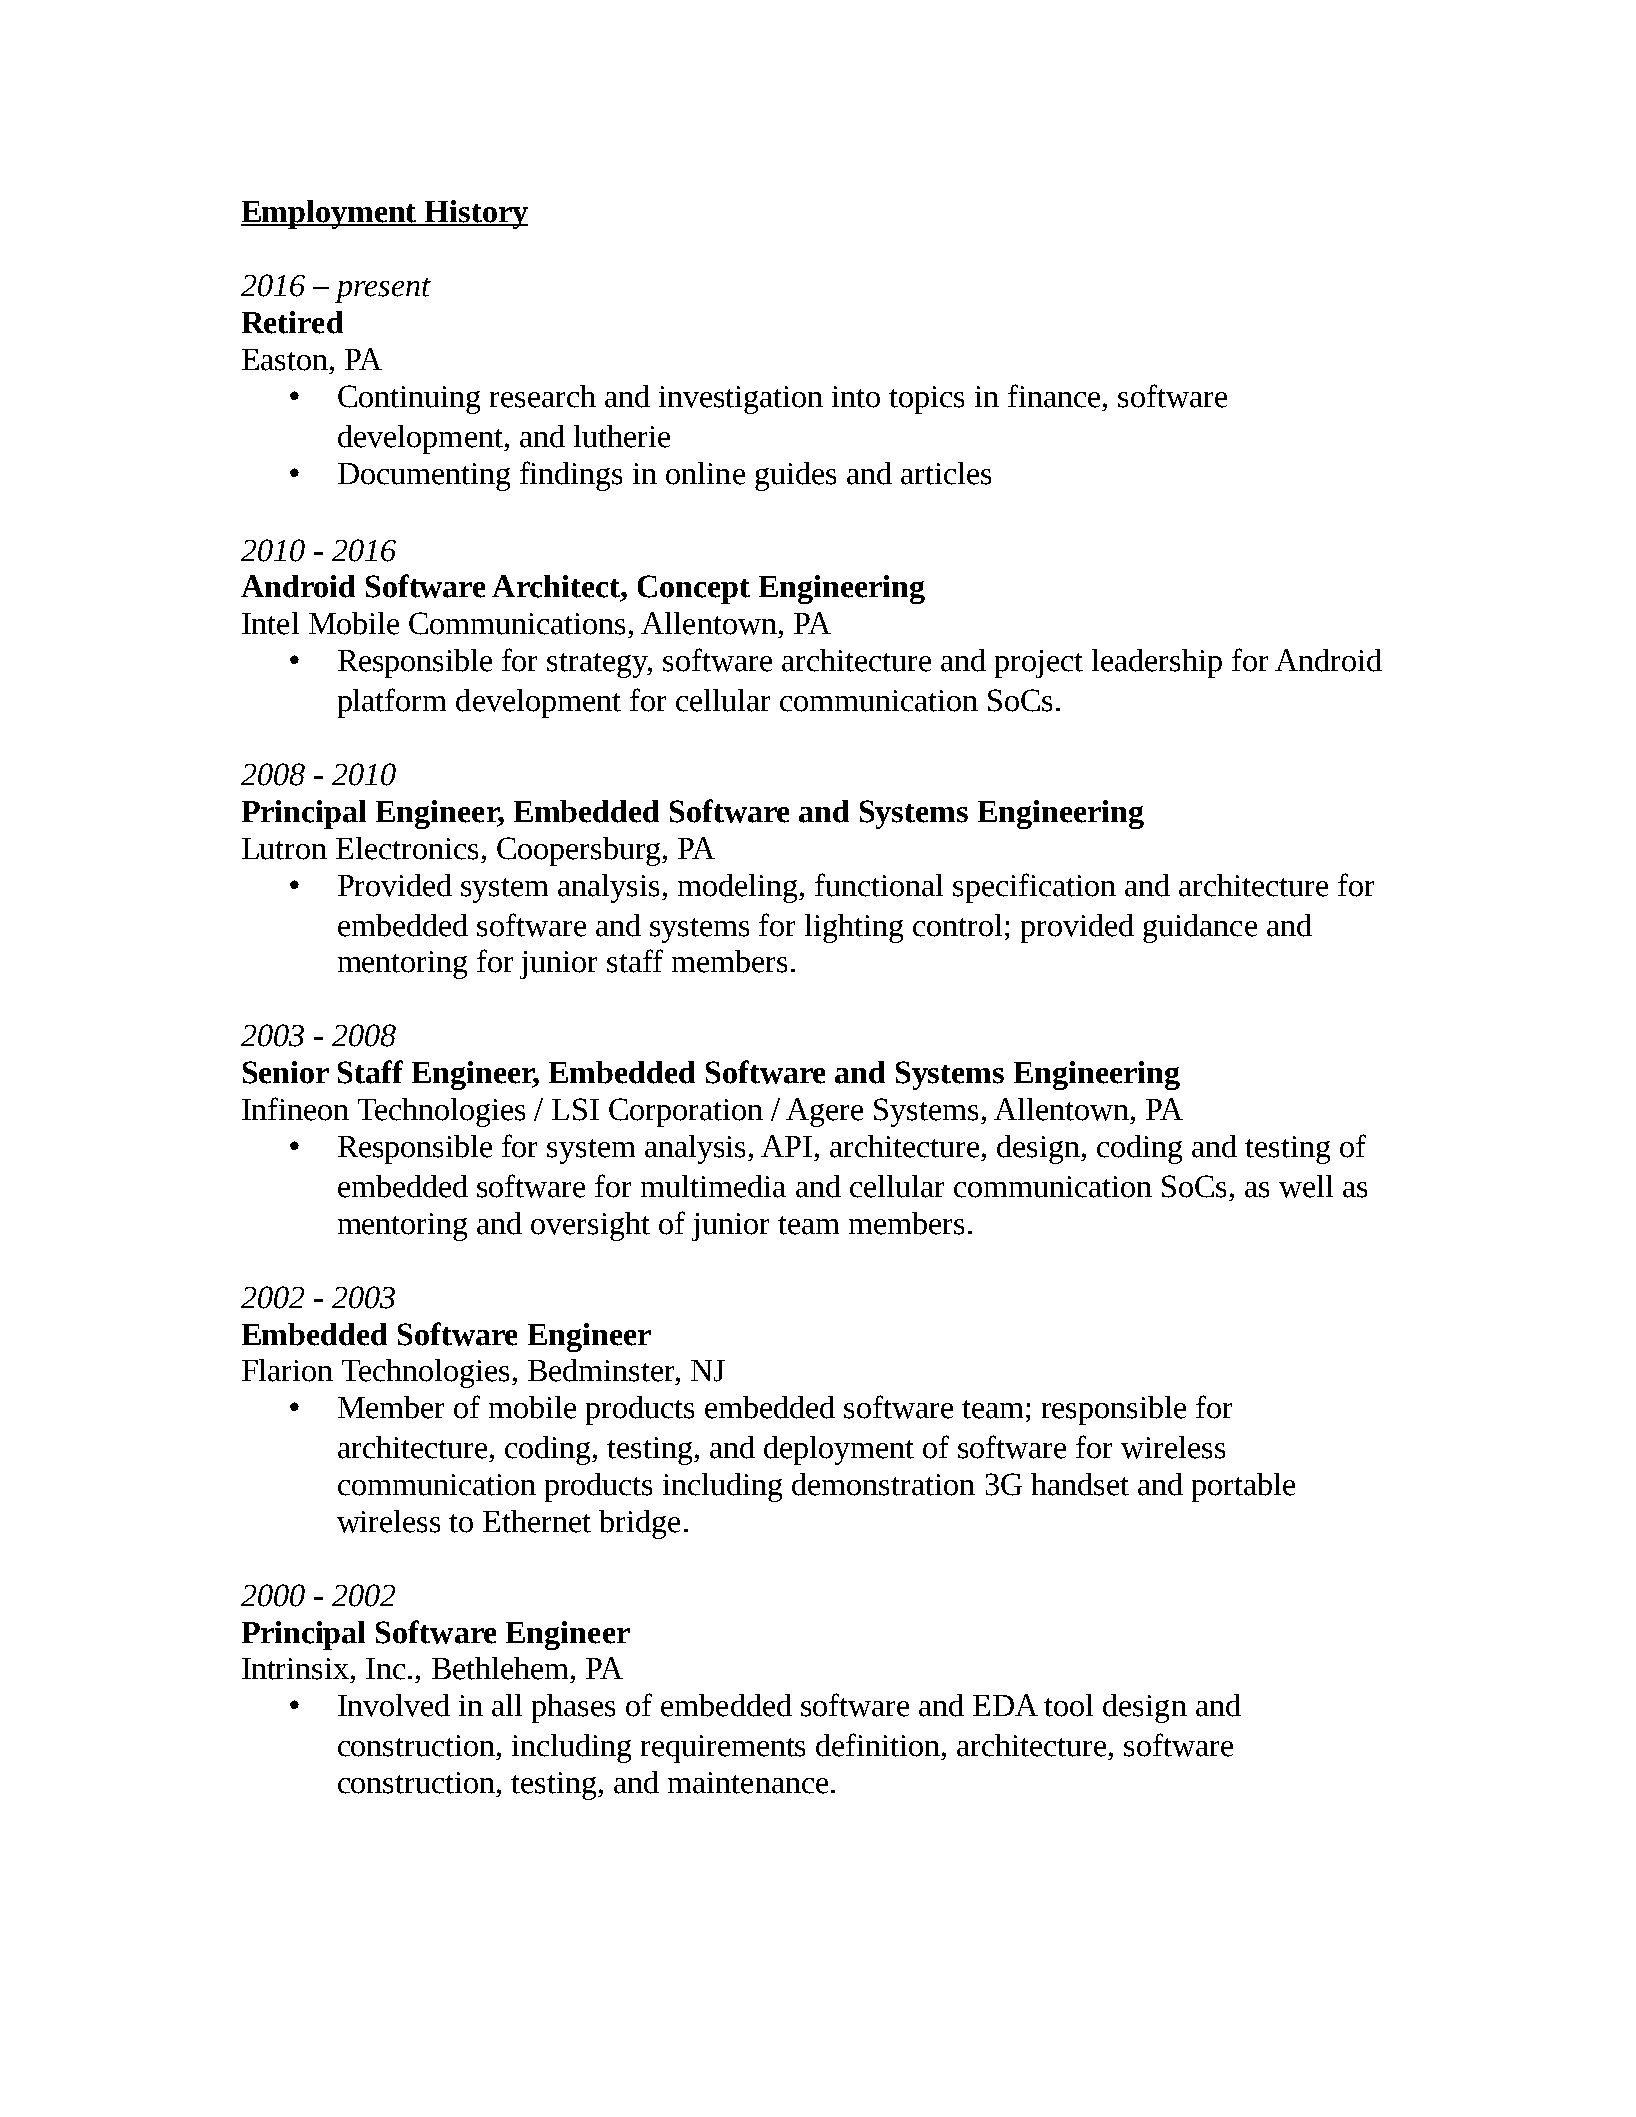 The image size is (1636, 2117). What do you see at coordinates (394, 1705) in the page?
I see `Involved` at bounding box center [394, 1705].
